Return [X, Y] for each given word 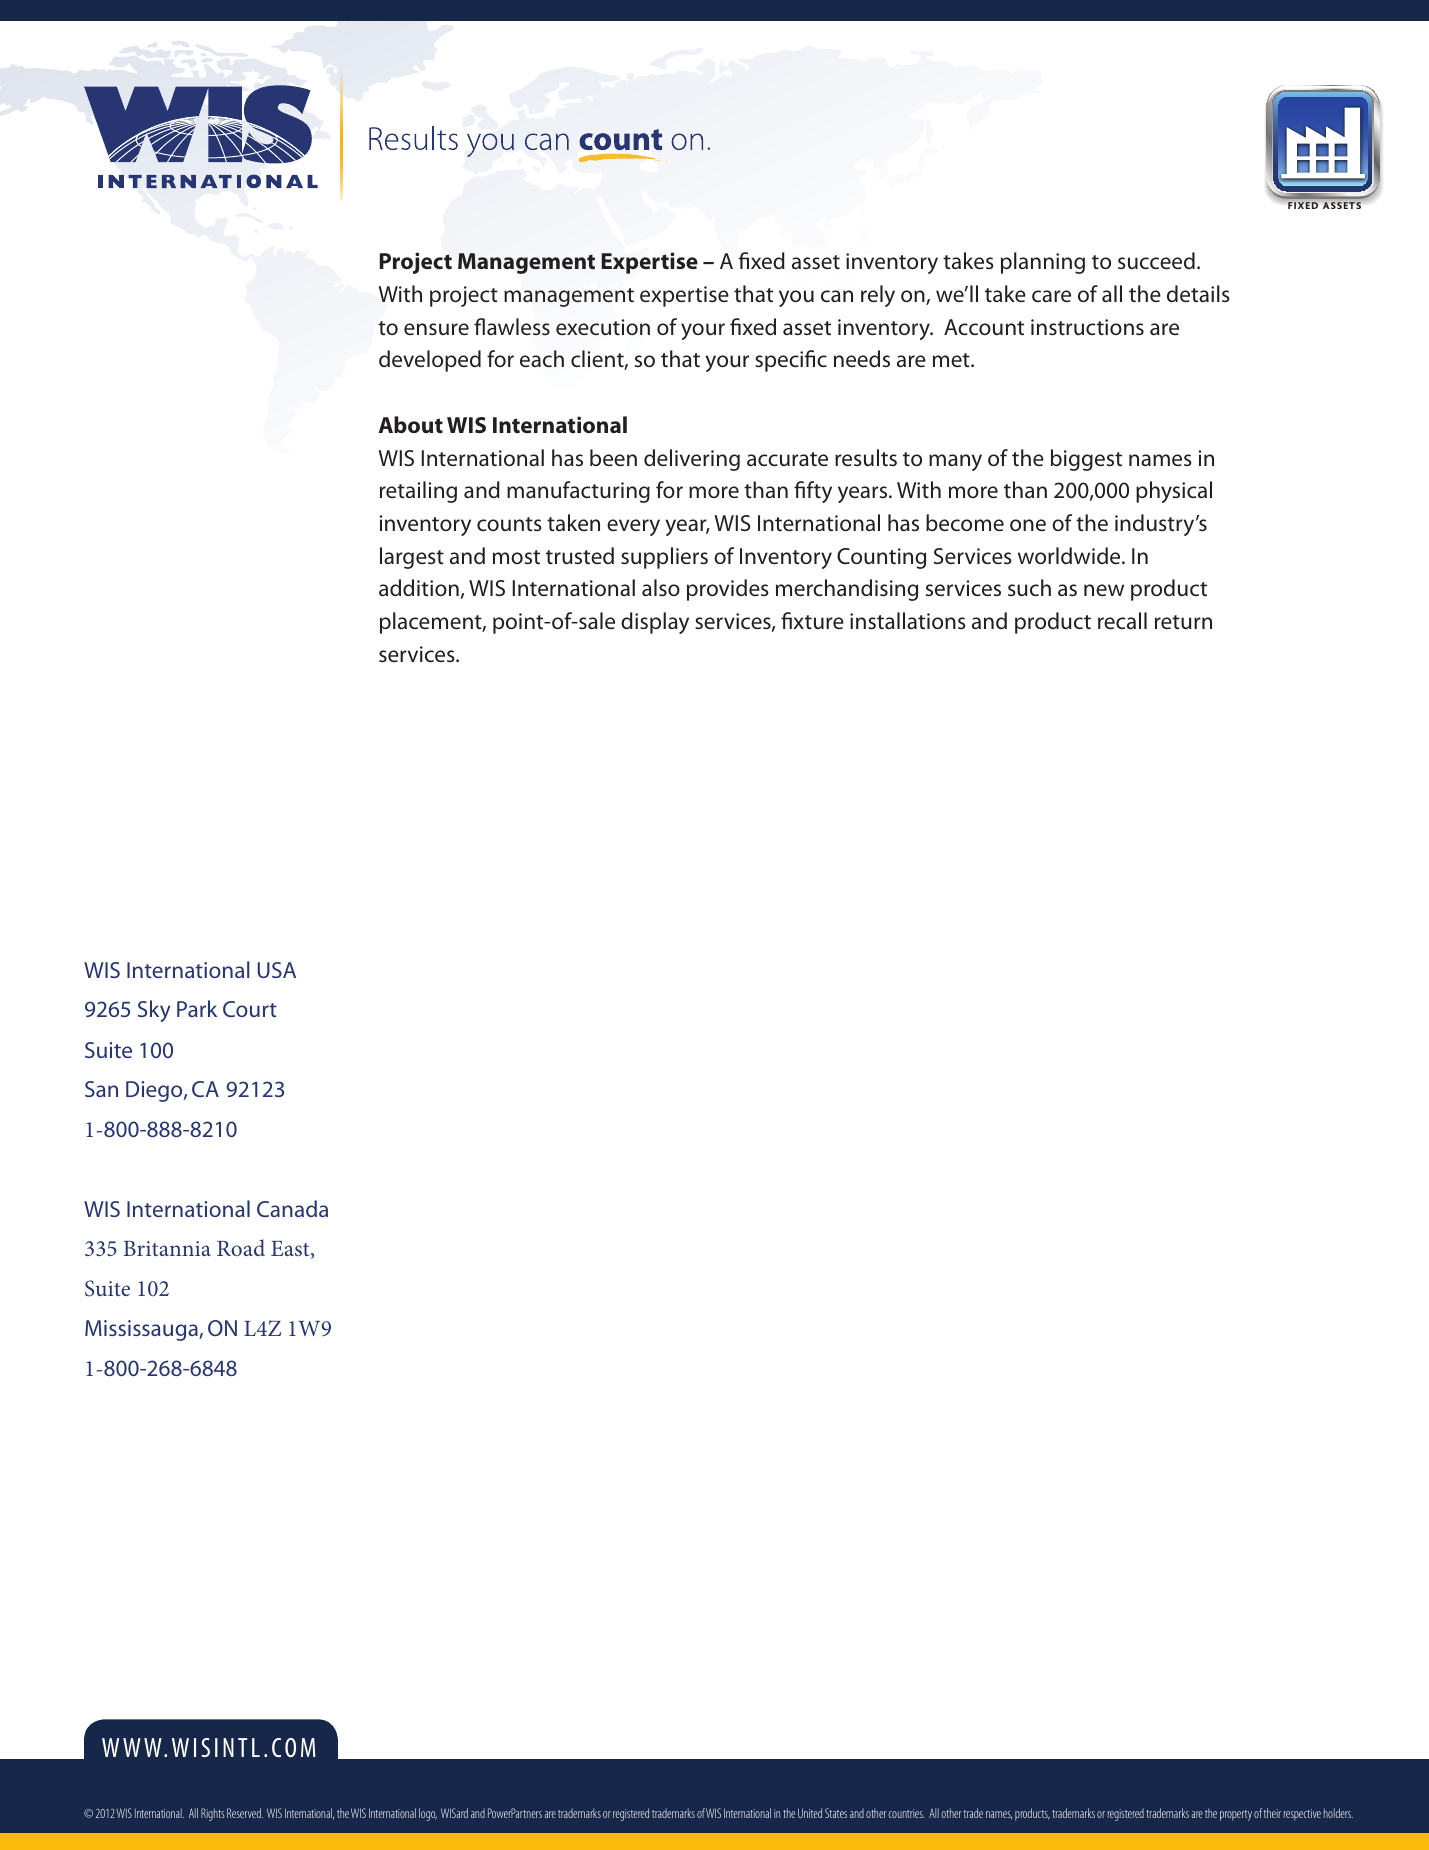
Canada [292, 1208]
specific [791, 361]
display [655, 623]
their [1272, 1813]
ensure [436, 329]
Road [241, 1247]
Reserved [245, 1813]
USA [277, 970]
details [1198, 294]
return [1183, 622]
